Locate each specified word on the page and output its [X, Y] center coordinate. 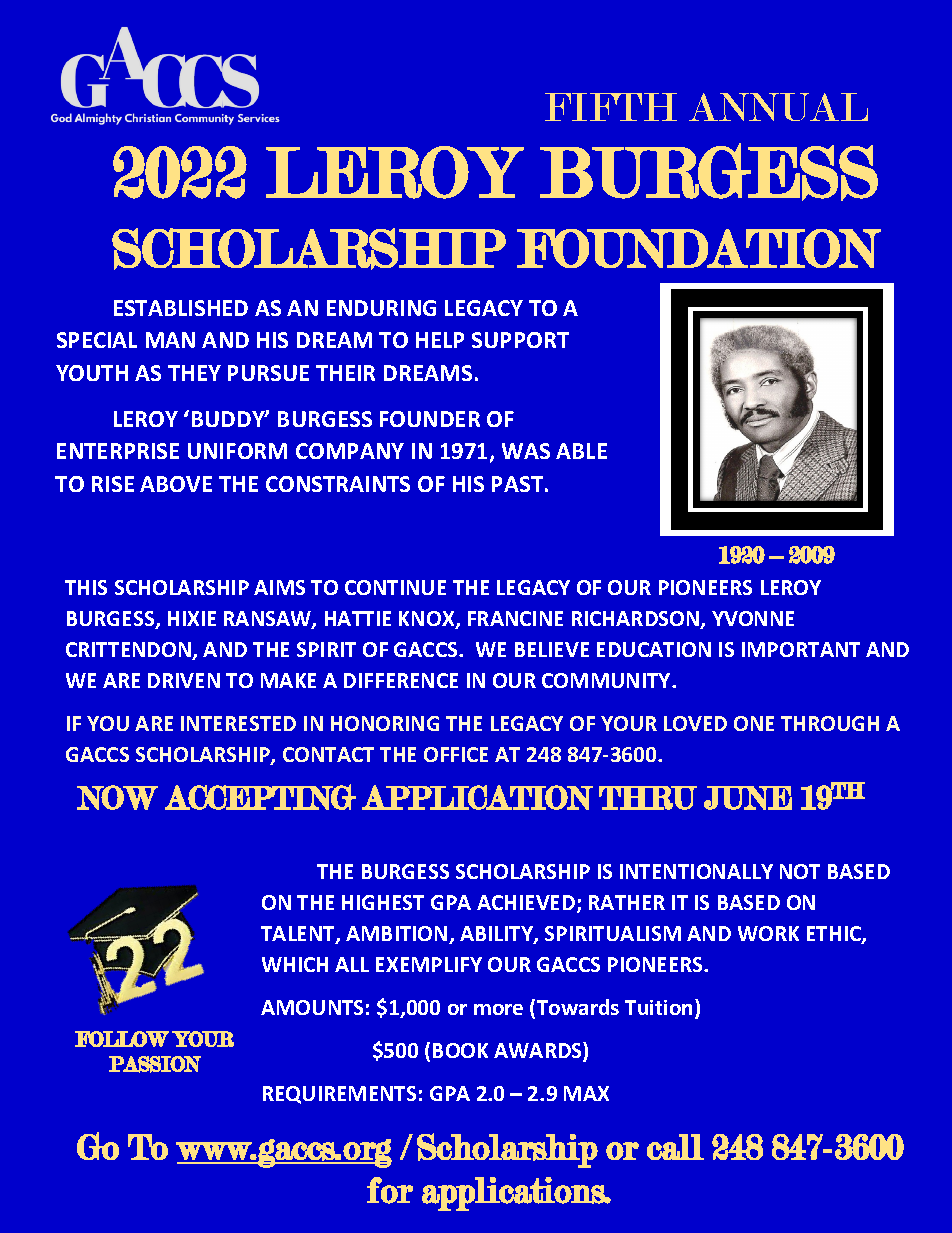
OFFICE [456, 754]
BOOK [460, 1050]
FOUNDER [430, 419]
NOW [117, 797]
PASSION [155, 1064]
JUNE [748, 798]
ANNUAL [778, 107]
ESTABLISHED [181, 308]
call [675, 1147]
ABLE [581, 451]
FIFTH [611, 107]
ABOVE [176, 484]
